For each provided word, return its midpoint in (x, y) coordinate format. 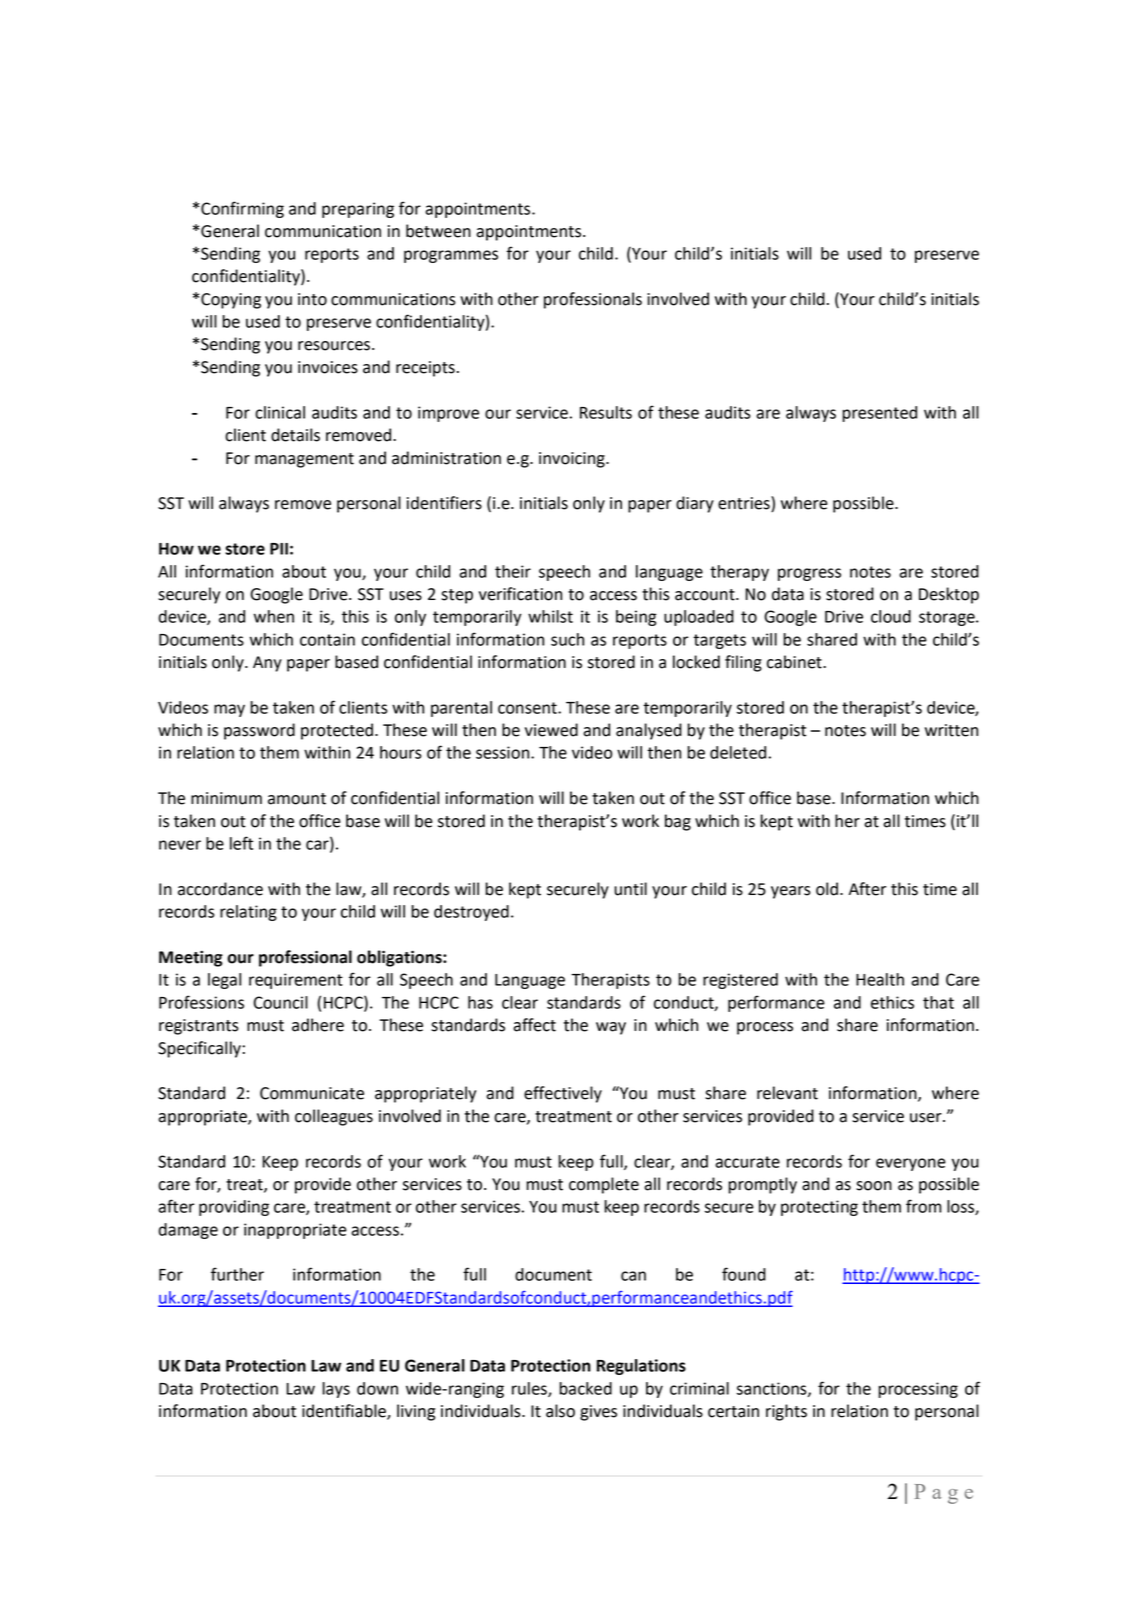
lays (336, 1390)
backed (585, 1388)
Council (281, 1002)
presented (880, 414)
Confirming (242, 209)
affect (534, 1025)
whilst (550, 616)
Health (880, 979)
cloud (891, 616)
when (274, 616)
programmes (451, 256)
